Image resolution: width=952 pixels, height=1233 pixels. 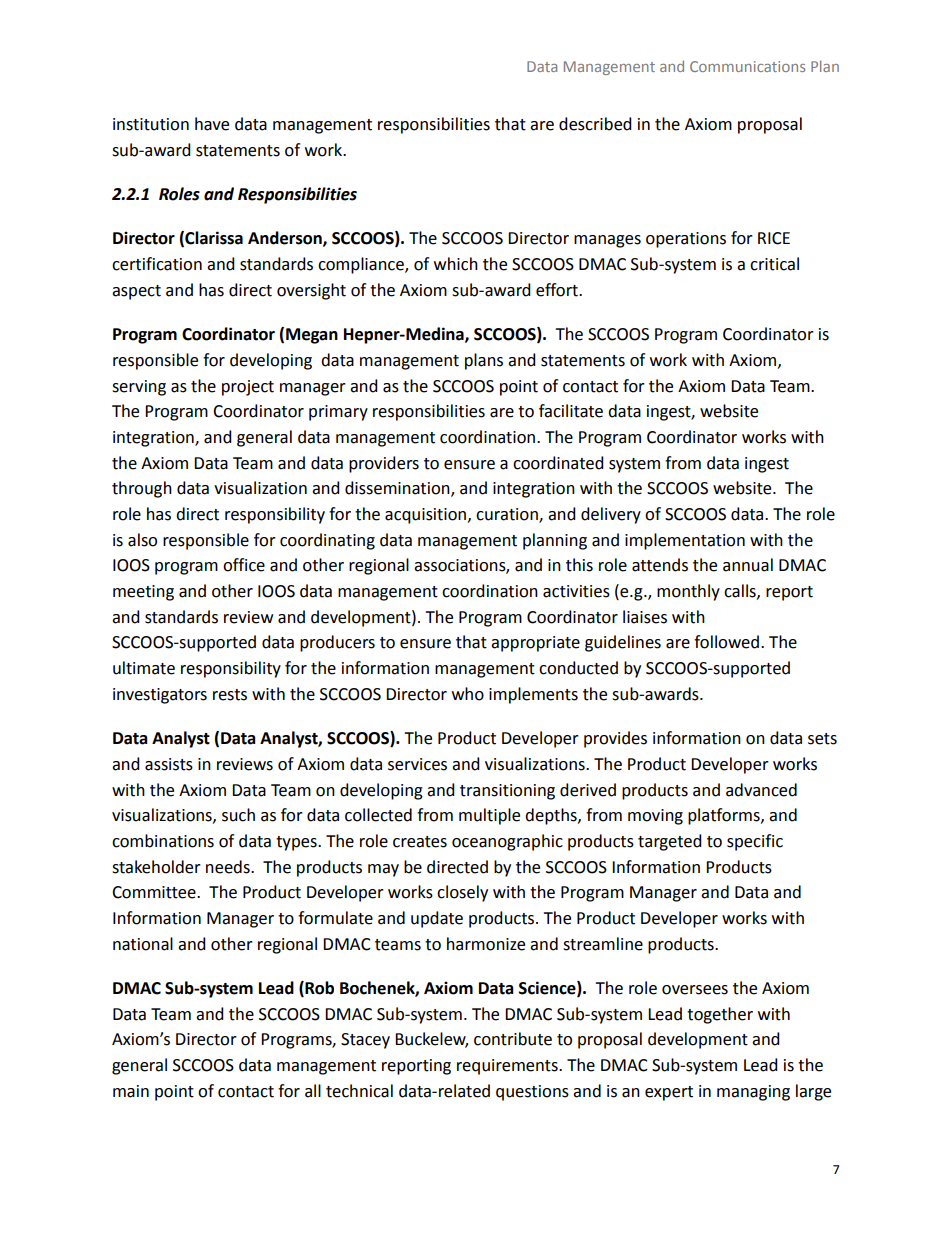 What do you see at coordinates (131, 1091) in the screenshot?
I see `main` at bounding box center [131, 1091].
